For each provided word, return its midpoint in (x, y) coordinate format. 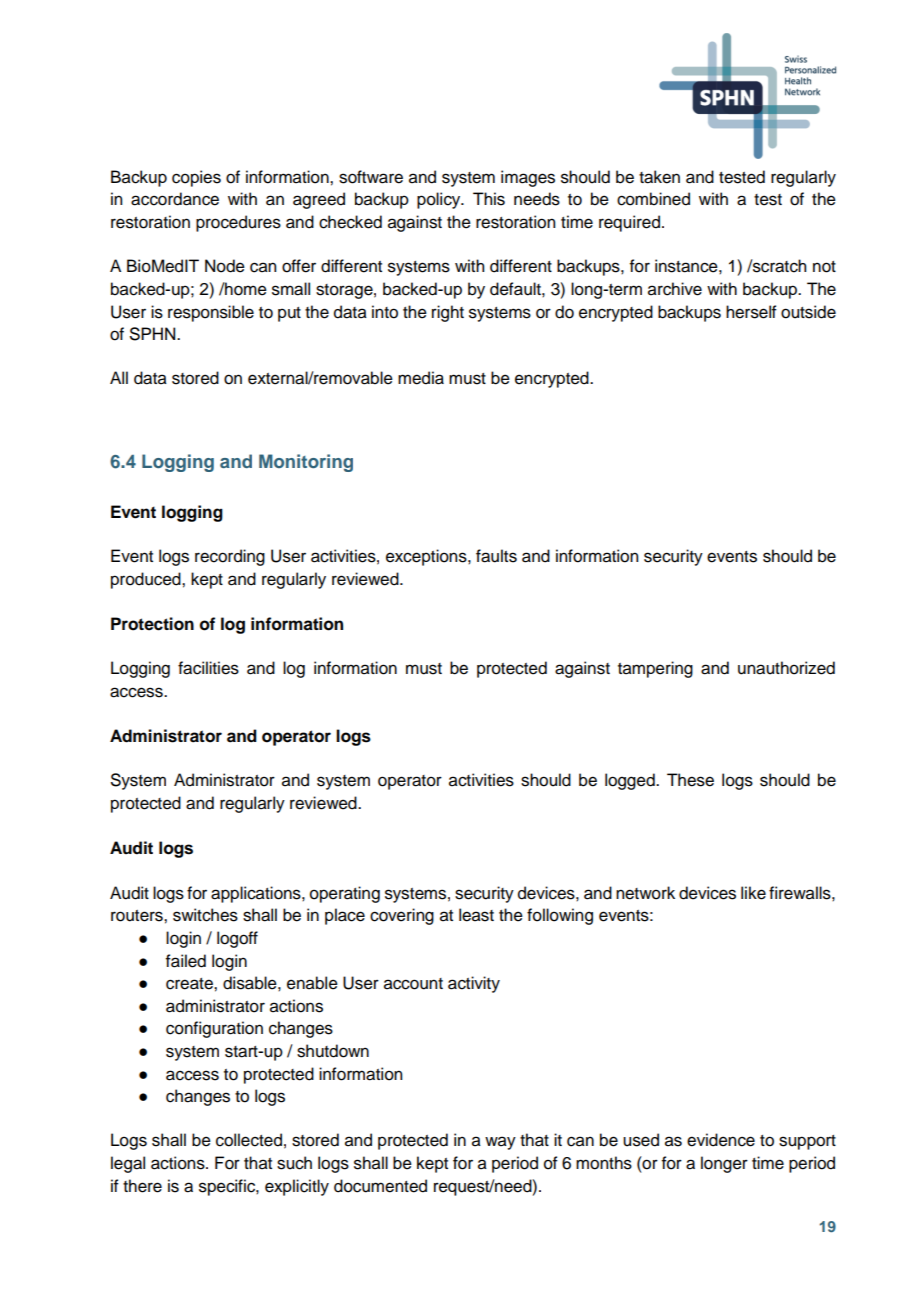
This (489, 199)
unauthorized (786, 668)
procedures (238, 223)
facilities (208, 668)
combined (653, 199)
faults (496, 556)
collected (249, 1140)
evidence (721, 1140)
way (500, 1143)
